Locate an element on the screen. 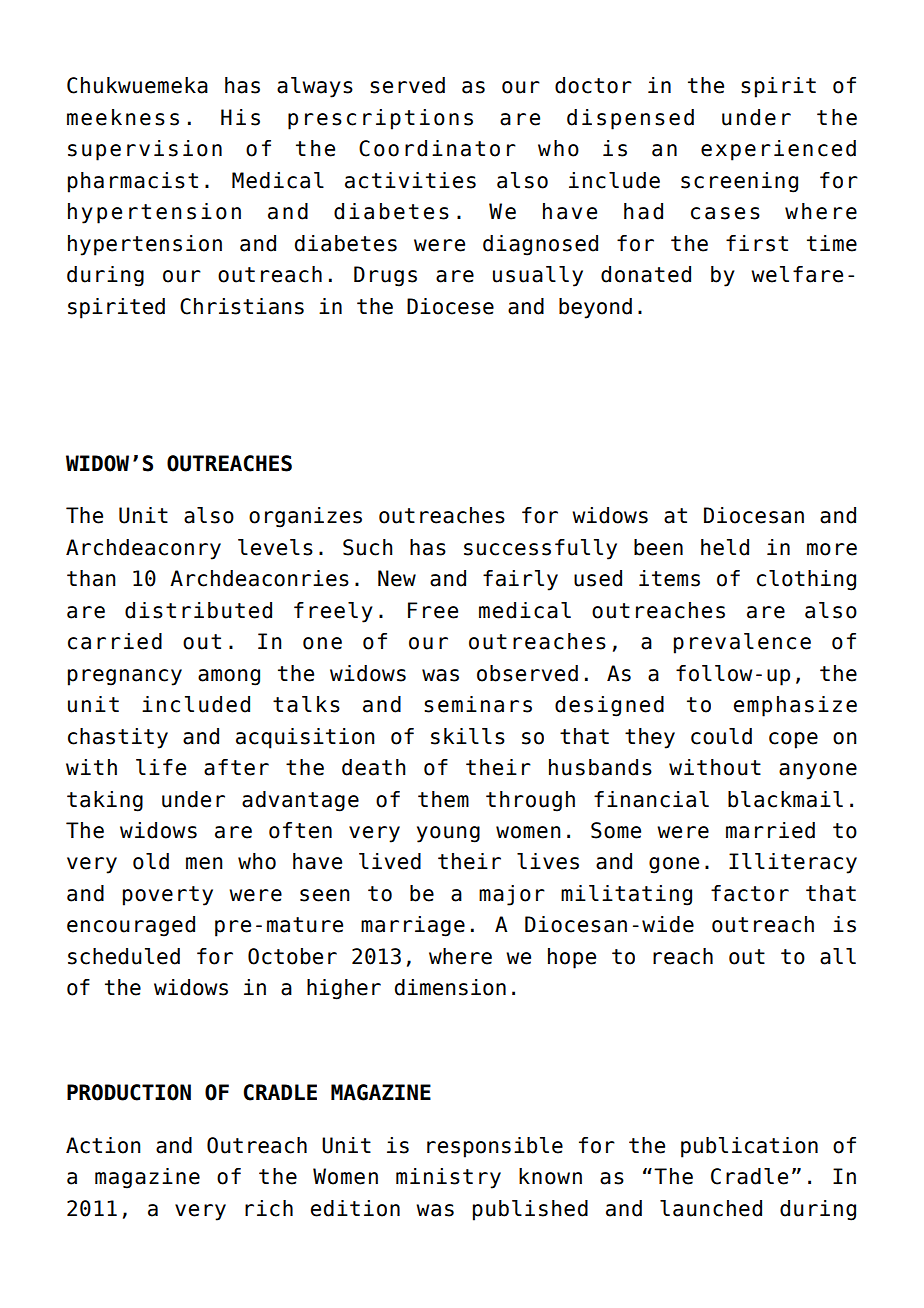 The width and height of the screenshot is (924, 1308). prevalence is located at coordinates (742, 643).
